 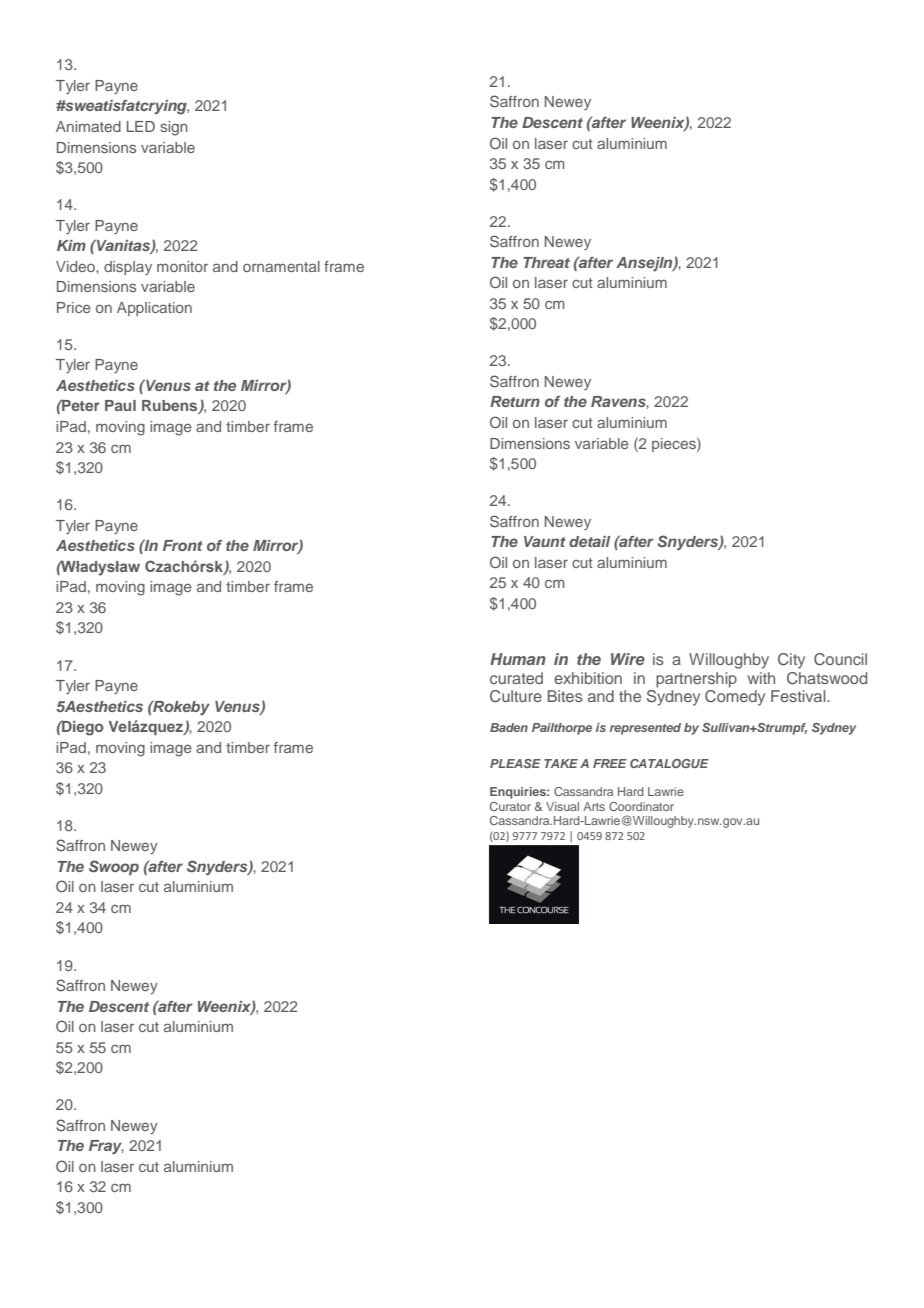 I want to click on detail, so click(x=589, y=541).
